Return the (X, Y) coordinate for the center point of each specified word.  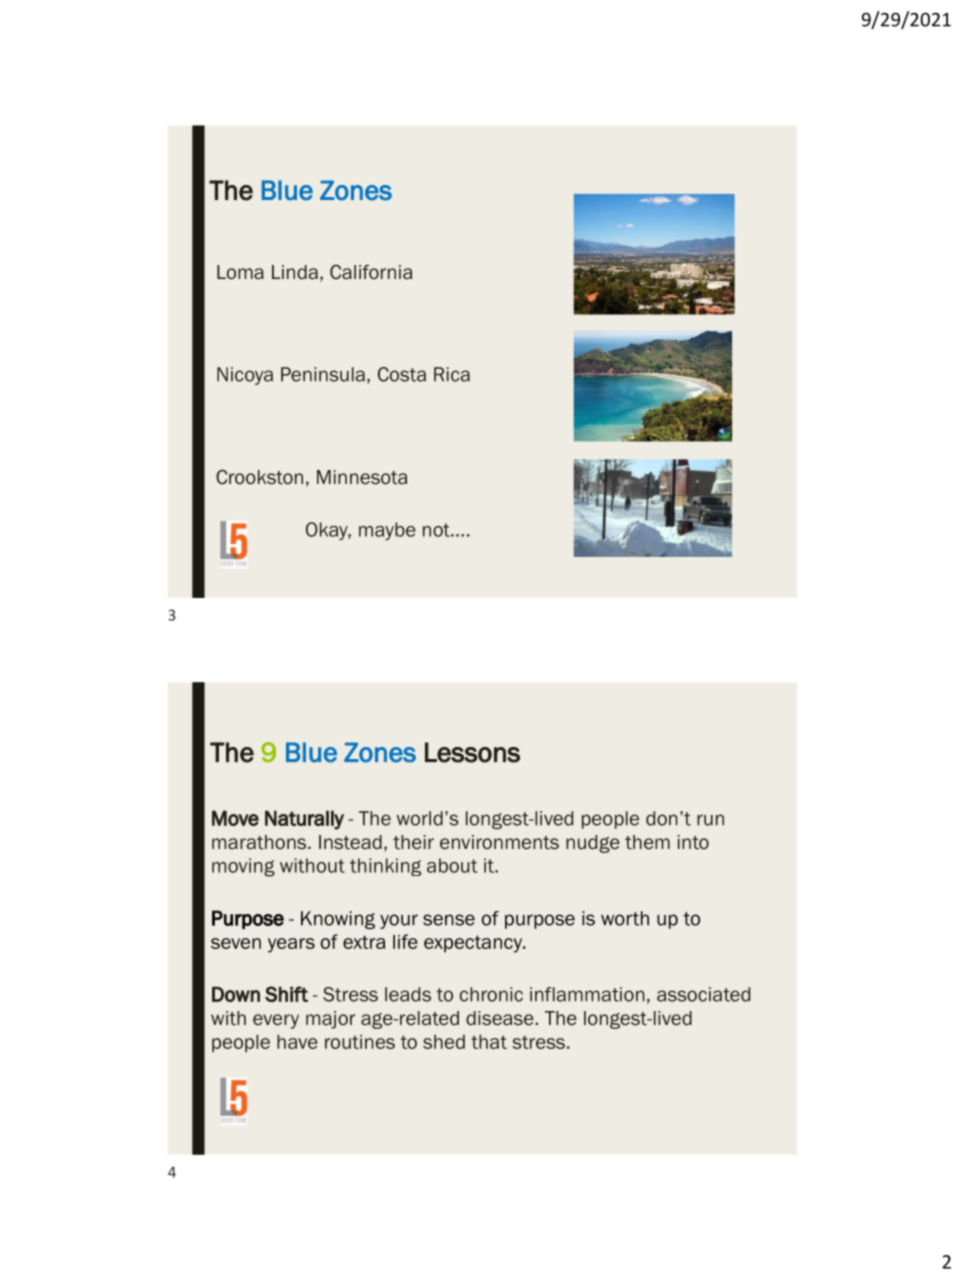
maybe (387, 531)
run (710, 820)
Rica (452, 374)
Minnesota (362, 477)
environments (499, 842)
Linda (295, 272)
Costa (402, 374)
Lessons (472, 752)
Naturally (304, 820)
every (276, 1021)
